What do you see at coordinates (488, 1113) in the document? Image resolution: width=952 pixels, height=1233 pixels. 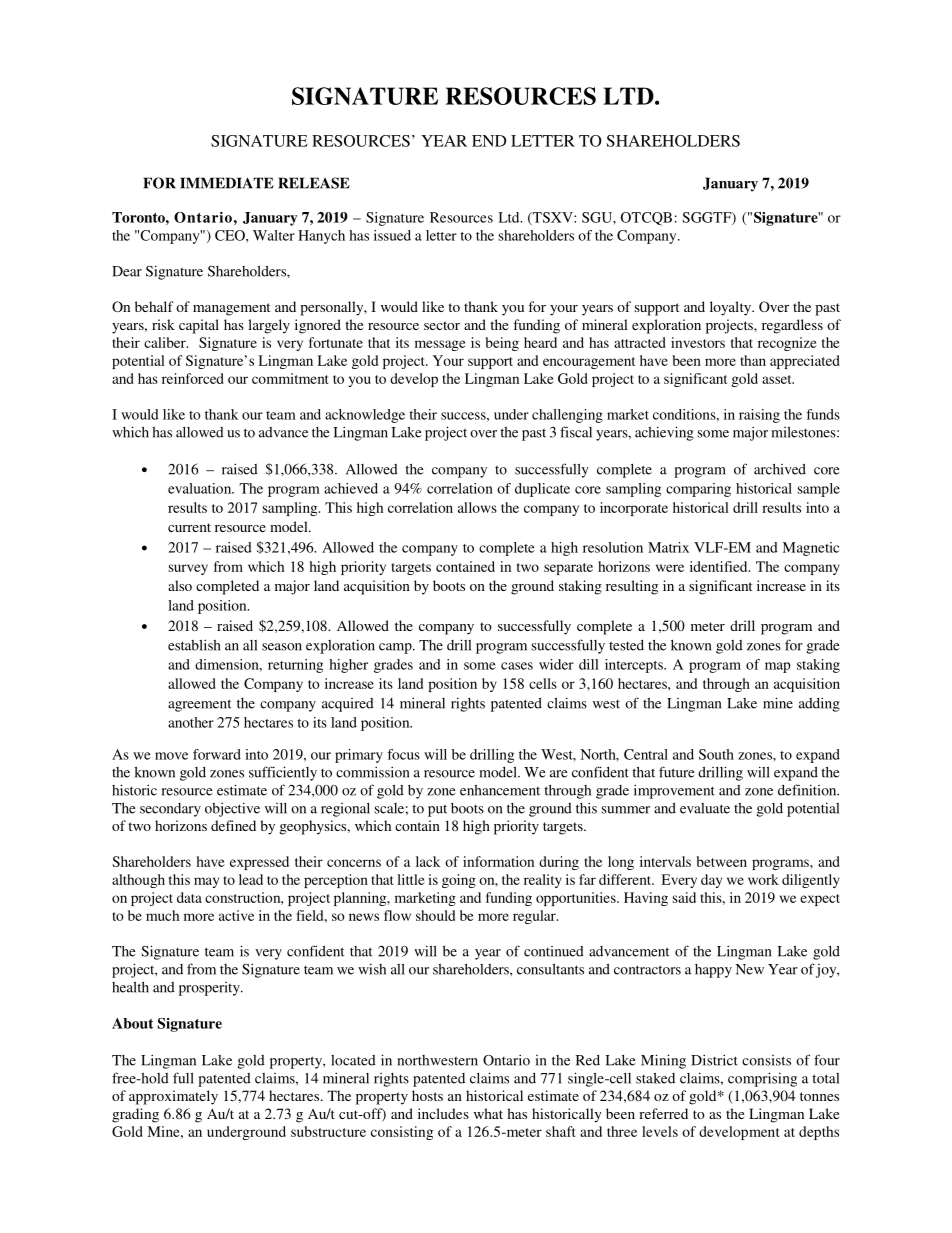 I see `what` at bounding box center [488, 1113].
